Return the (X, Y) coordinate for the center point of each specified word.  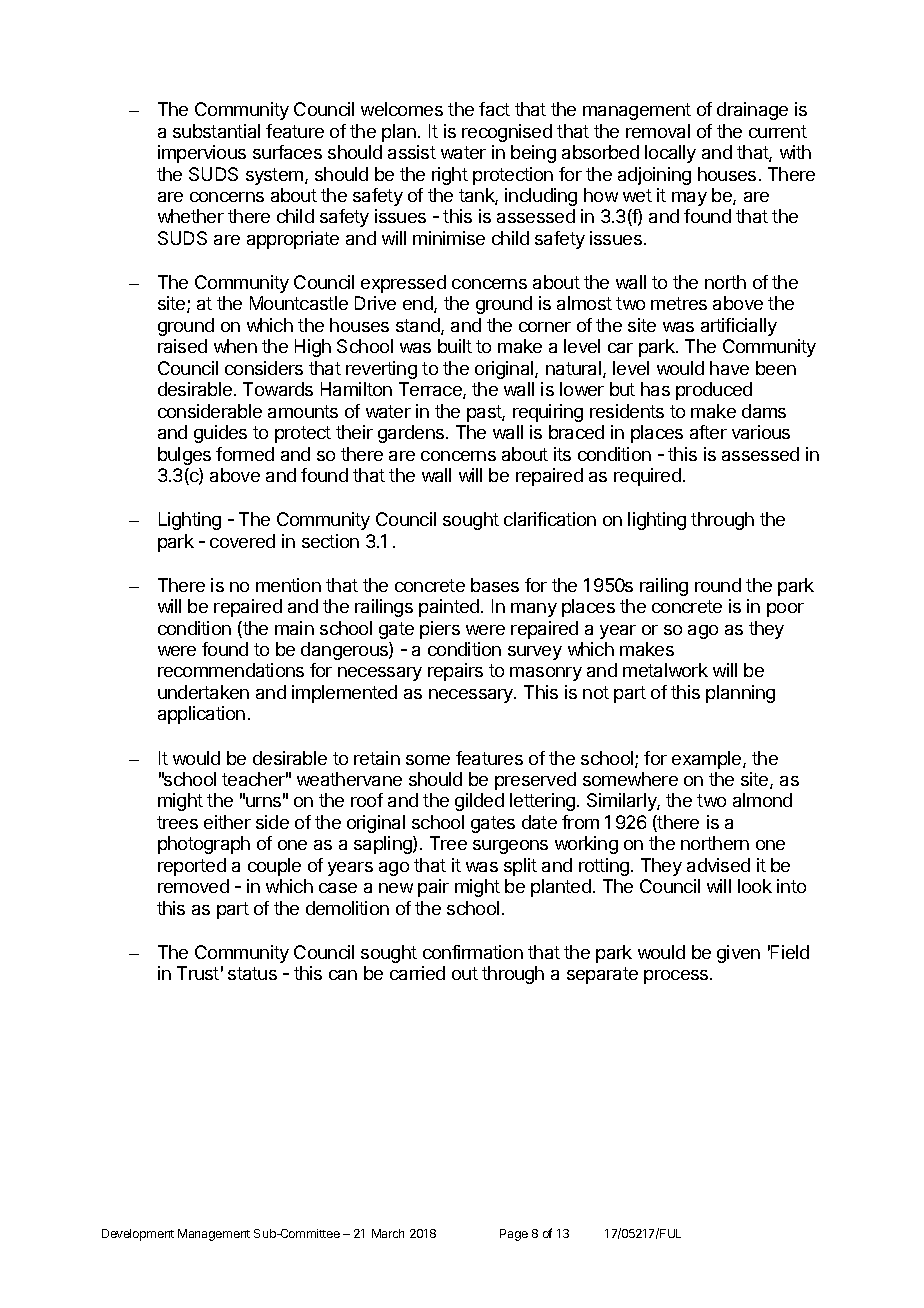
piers (440, 630)
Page (514, 1235)
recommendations (231, 670)
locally (670, 154)
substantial (216, 131)
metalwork (665, 670)
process (677, 977)
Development (138, 1235)
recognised (507, 133)
